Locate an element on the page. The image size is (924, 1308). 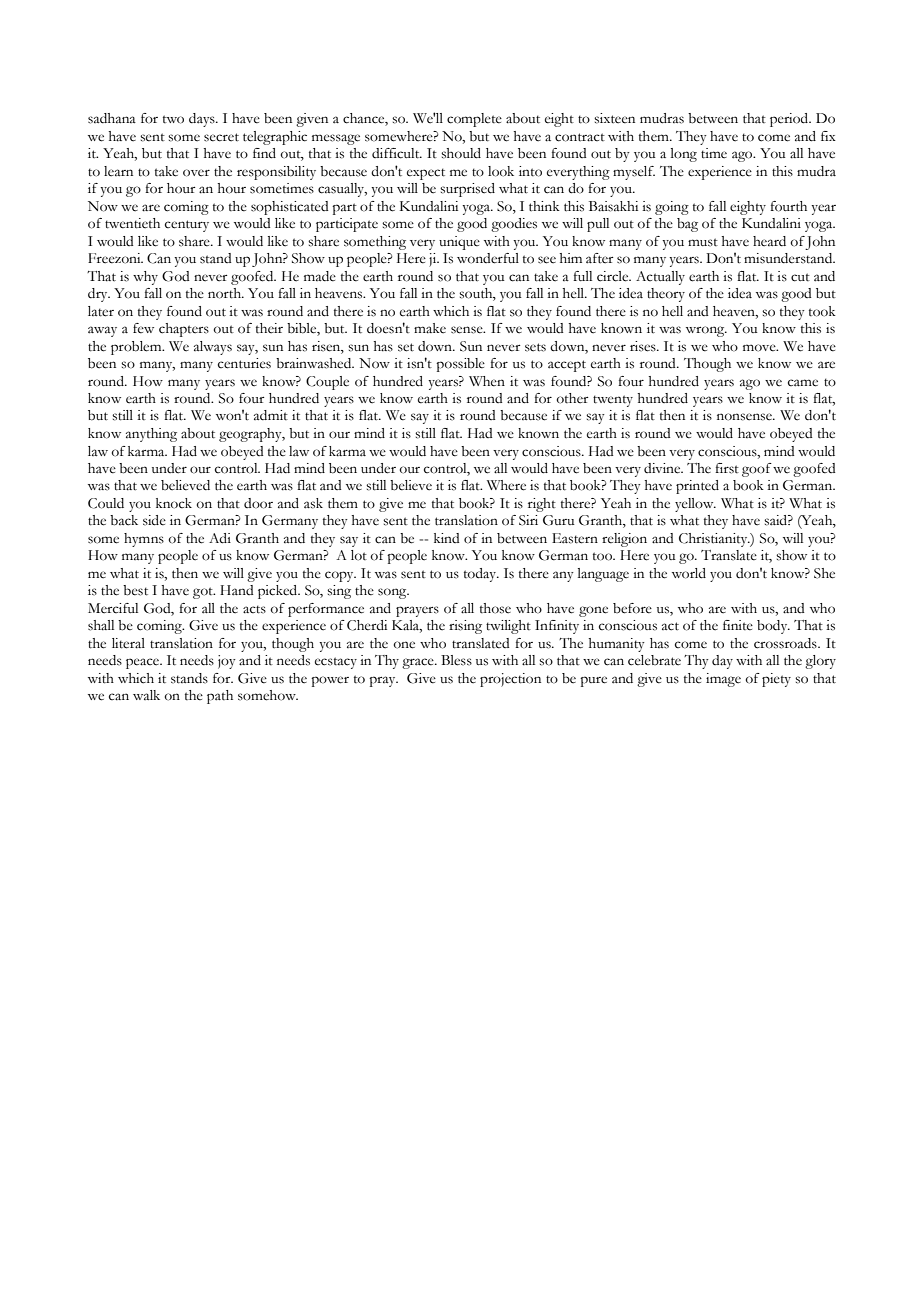
Christianity is located at coordinates (714, 540).
